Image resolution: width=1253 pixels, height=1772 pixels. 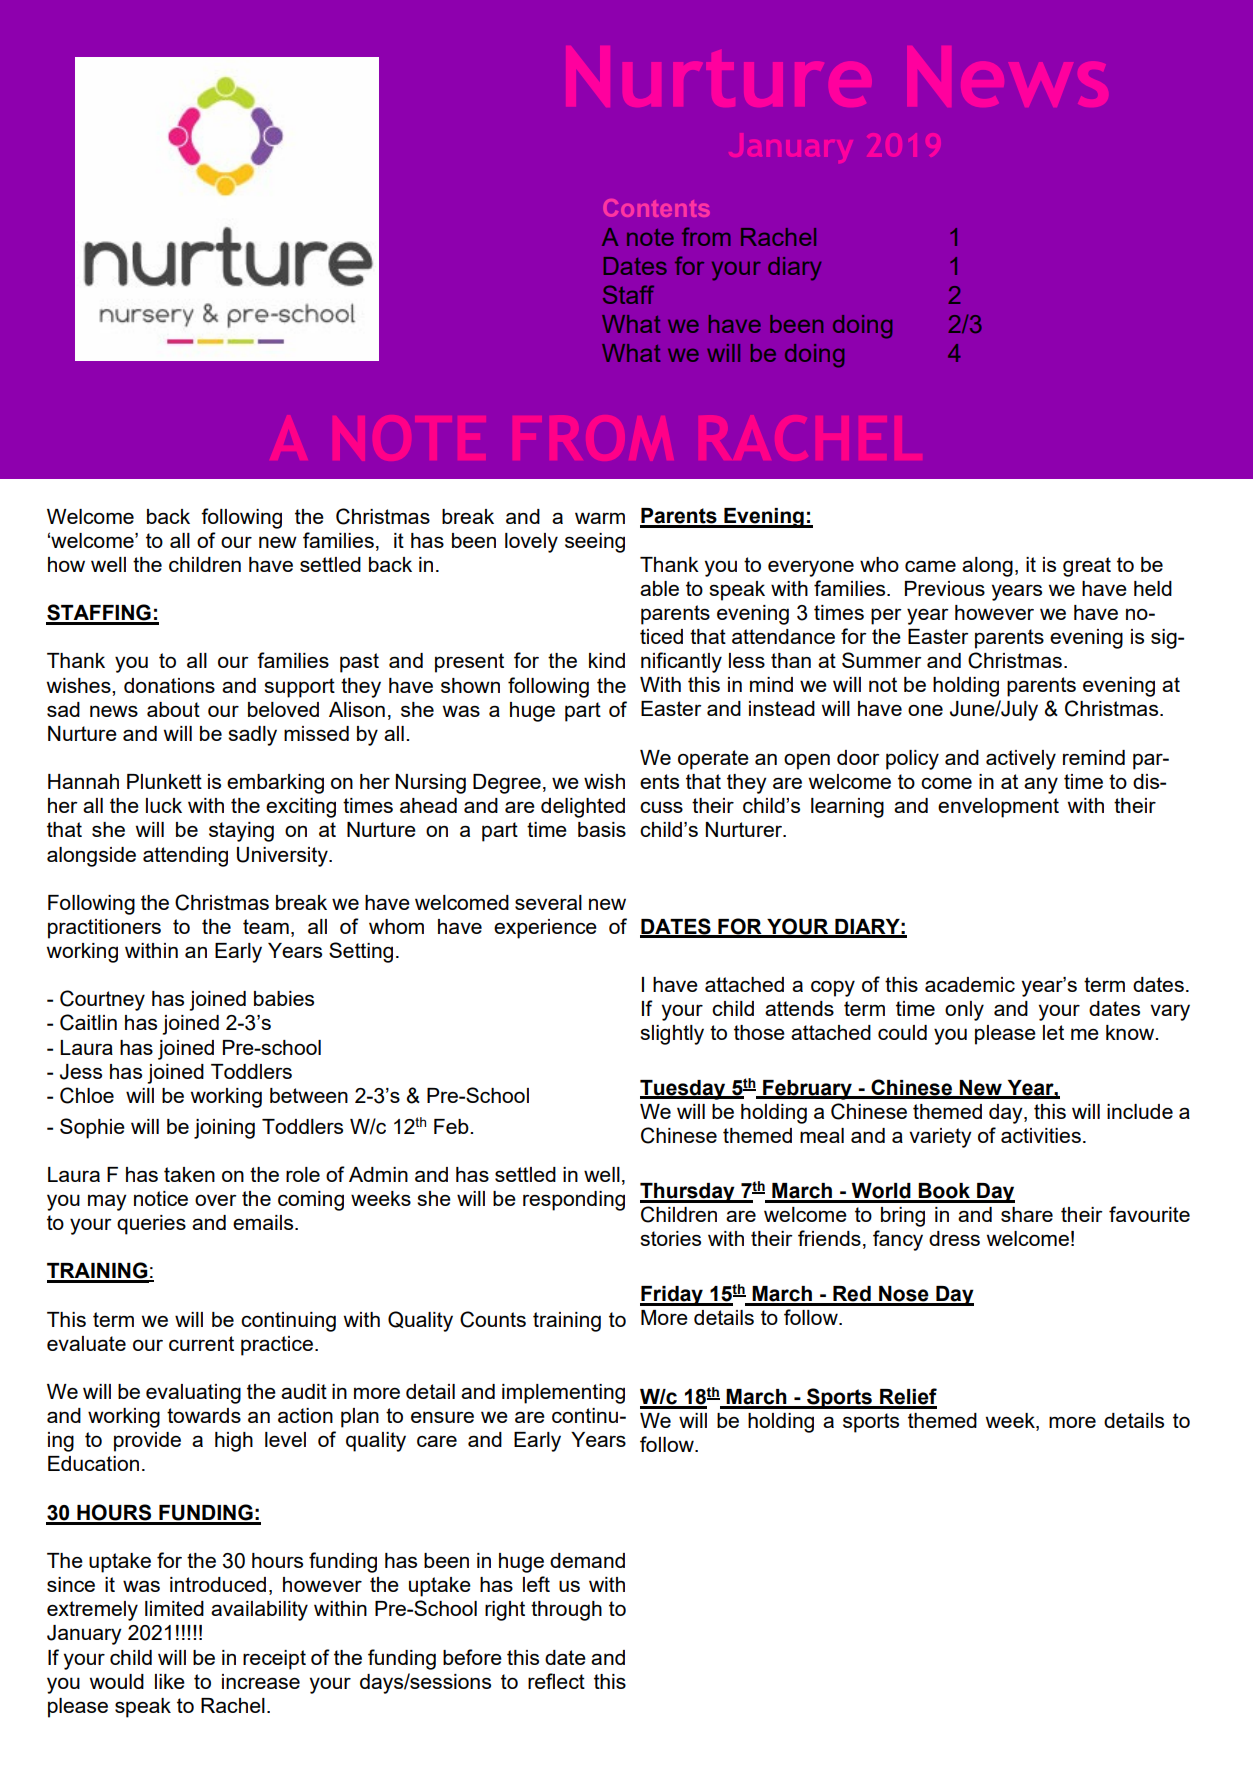 What do you see at coordinates (170, 1681) in the image?
I see `like` at bounding box center [170, 1681].
